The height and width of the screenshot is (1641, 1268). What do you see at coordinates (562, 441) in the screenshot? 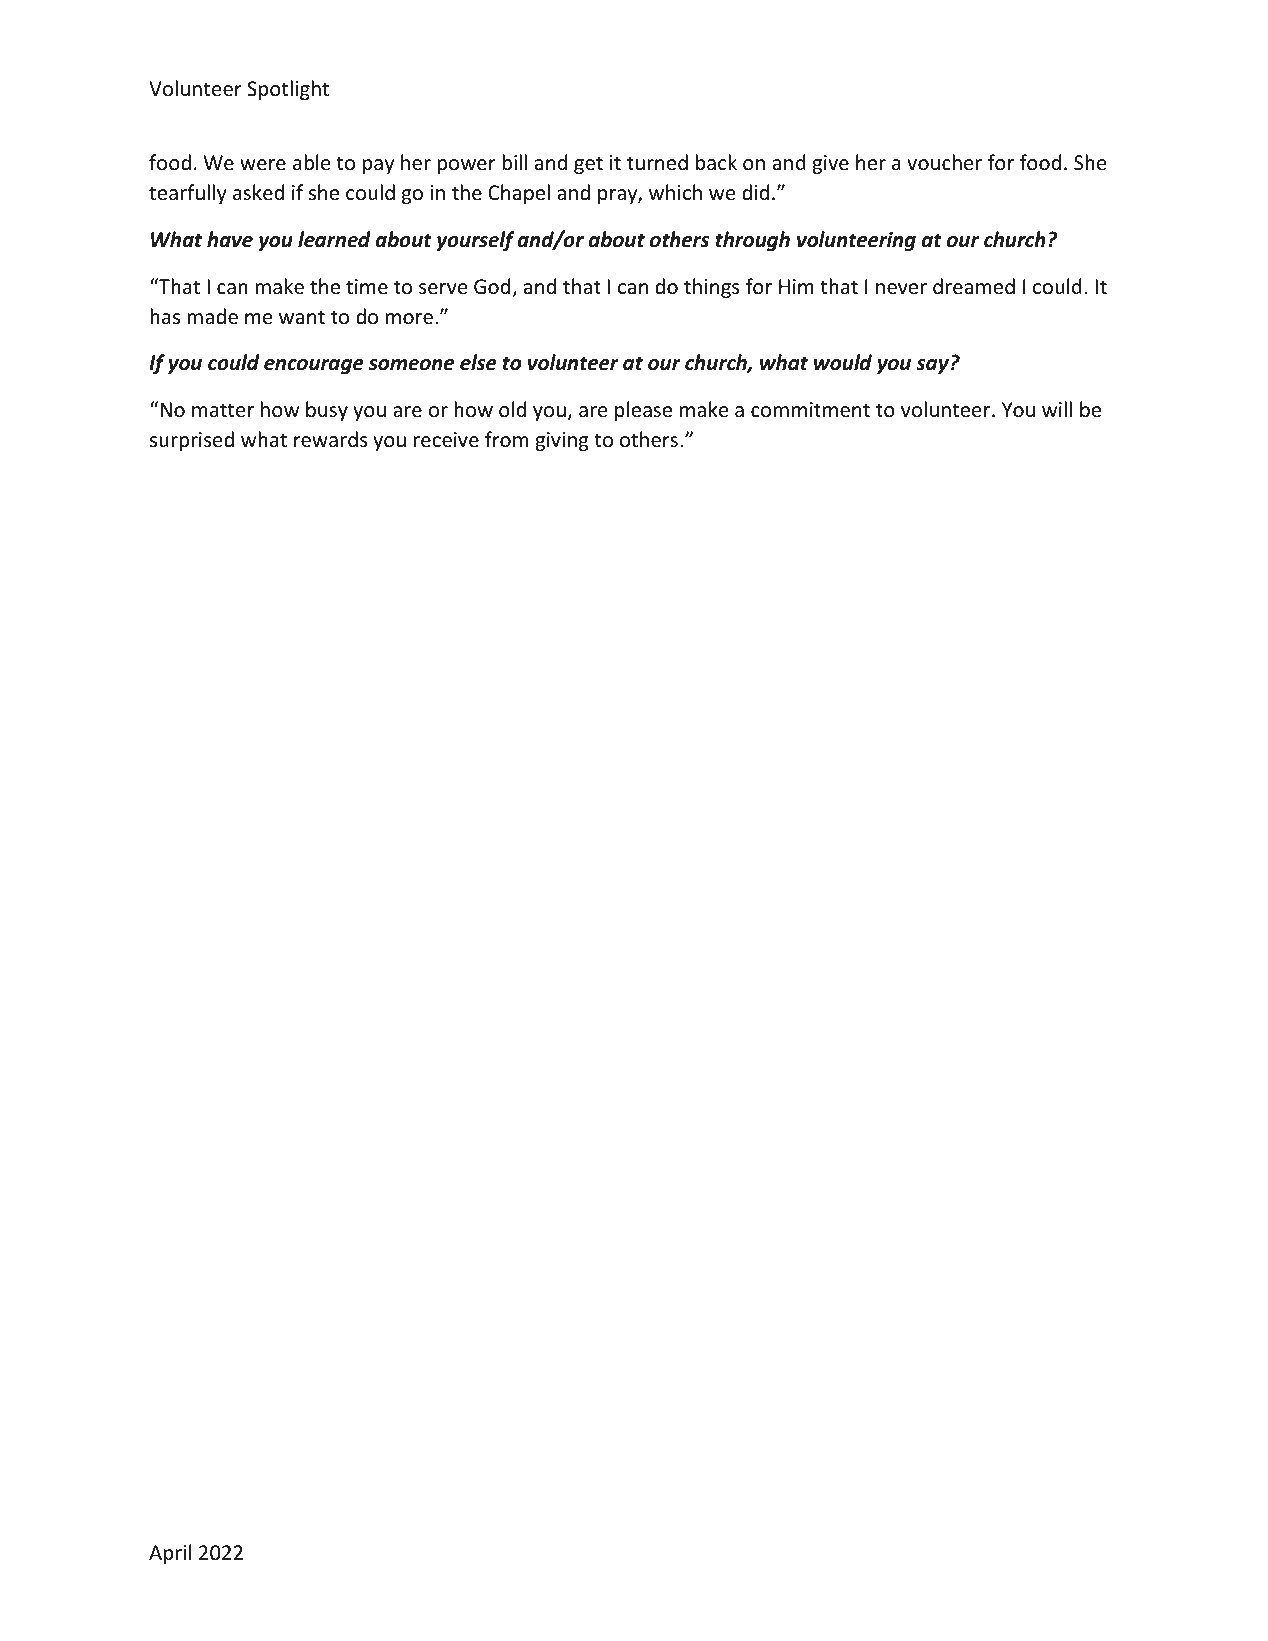
I see `giving` at bounding box center [562, 441].
